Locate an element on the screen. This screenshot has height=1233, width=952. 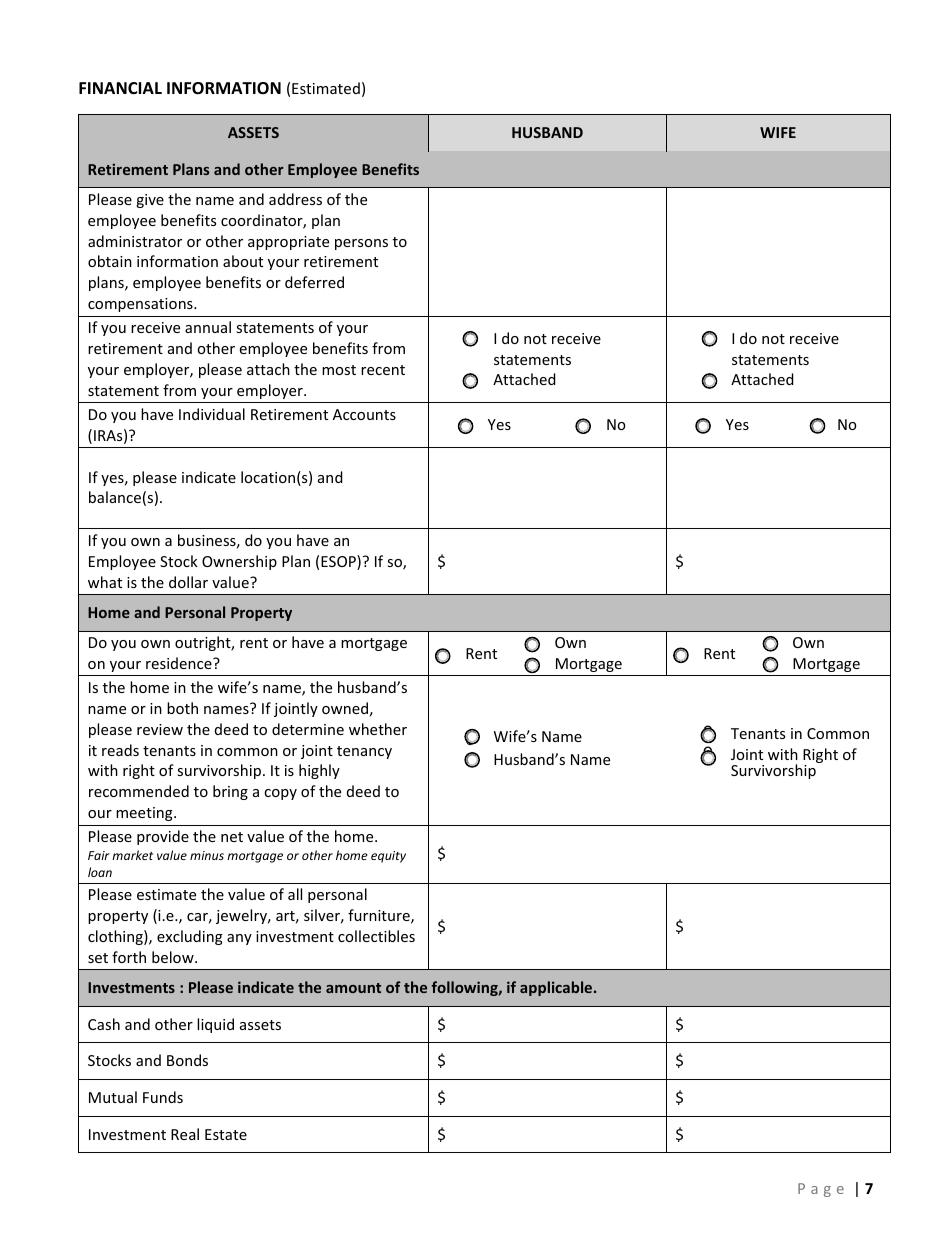
collectibles is located at coordinates (376, 936).
